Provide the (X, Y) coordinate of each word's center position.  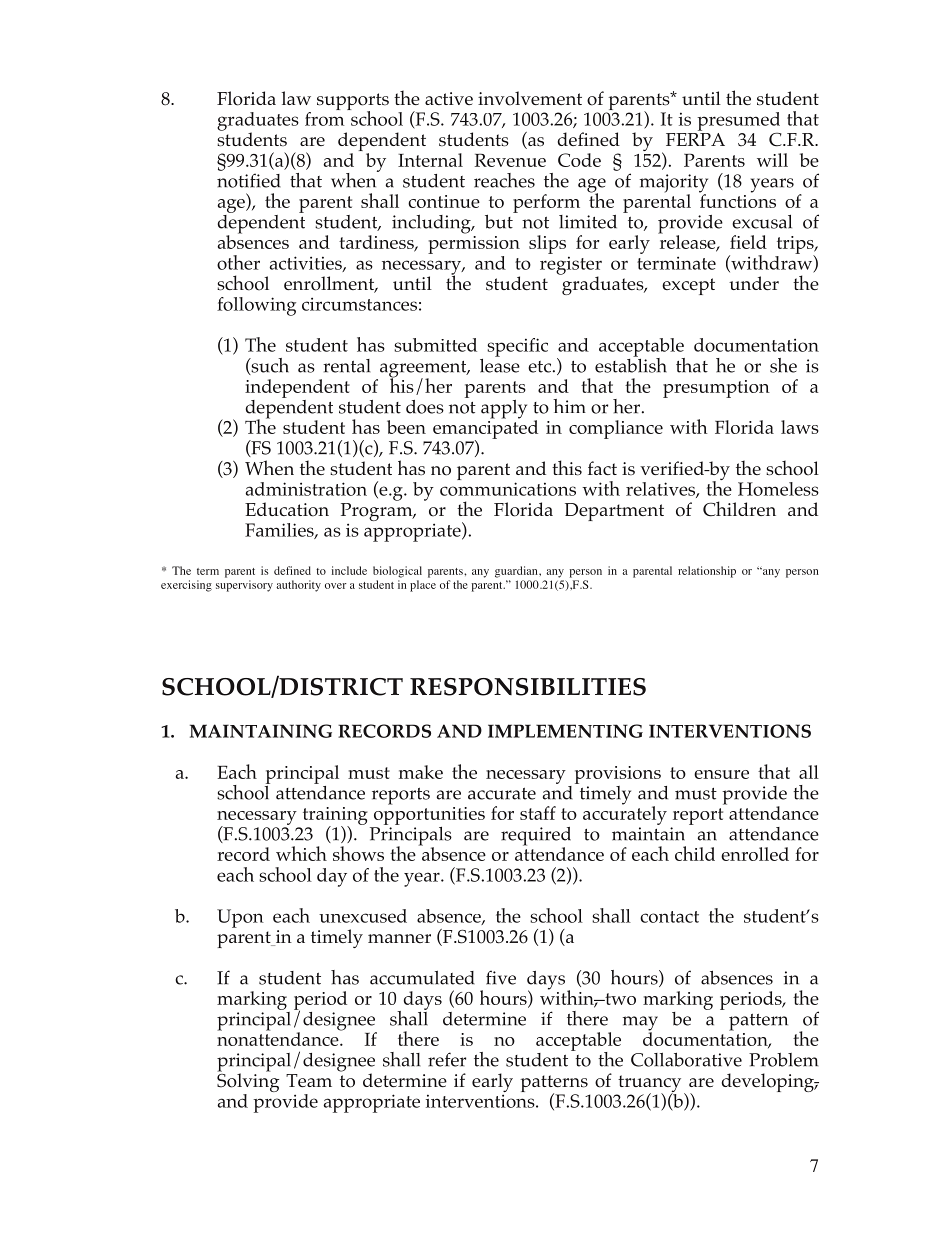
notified (249, 180)
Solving (248, 1083)
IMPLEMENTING (565, 731)
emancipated (485, 429)
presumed (738, 121)
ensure (721, 774)
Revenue (510, 160)
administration (306, 489)
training (335, 817)
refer (447, 1059)
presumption (716, 389)
